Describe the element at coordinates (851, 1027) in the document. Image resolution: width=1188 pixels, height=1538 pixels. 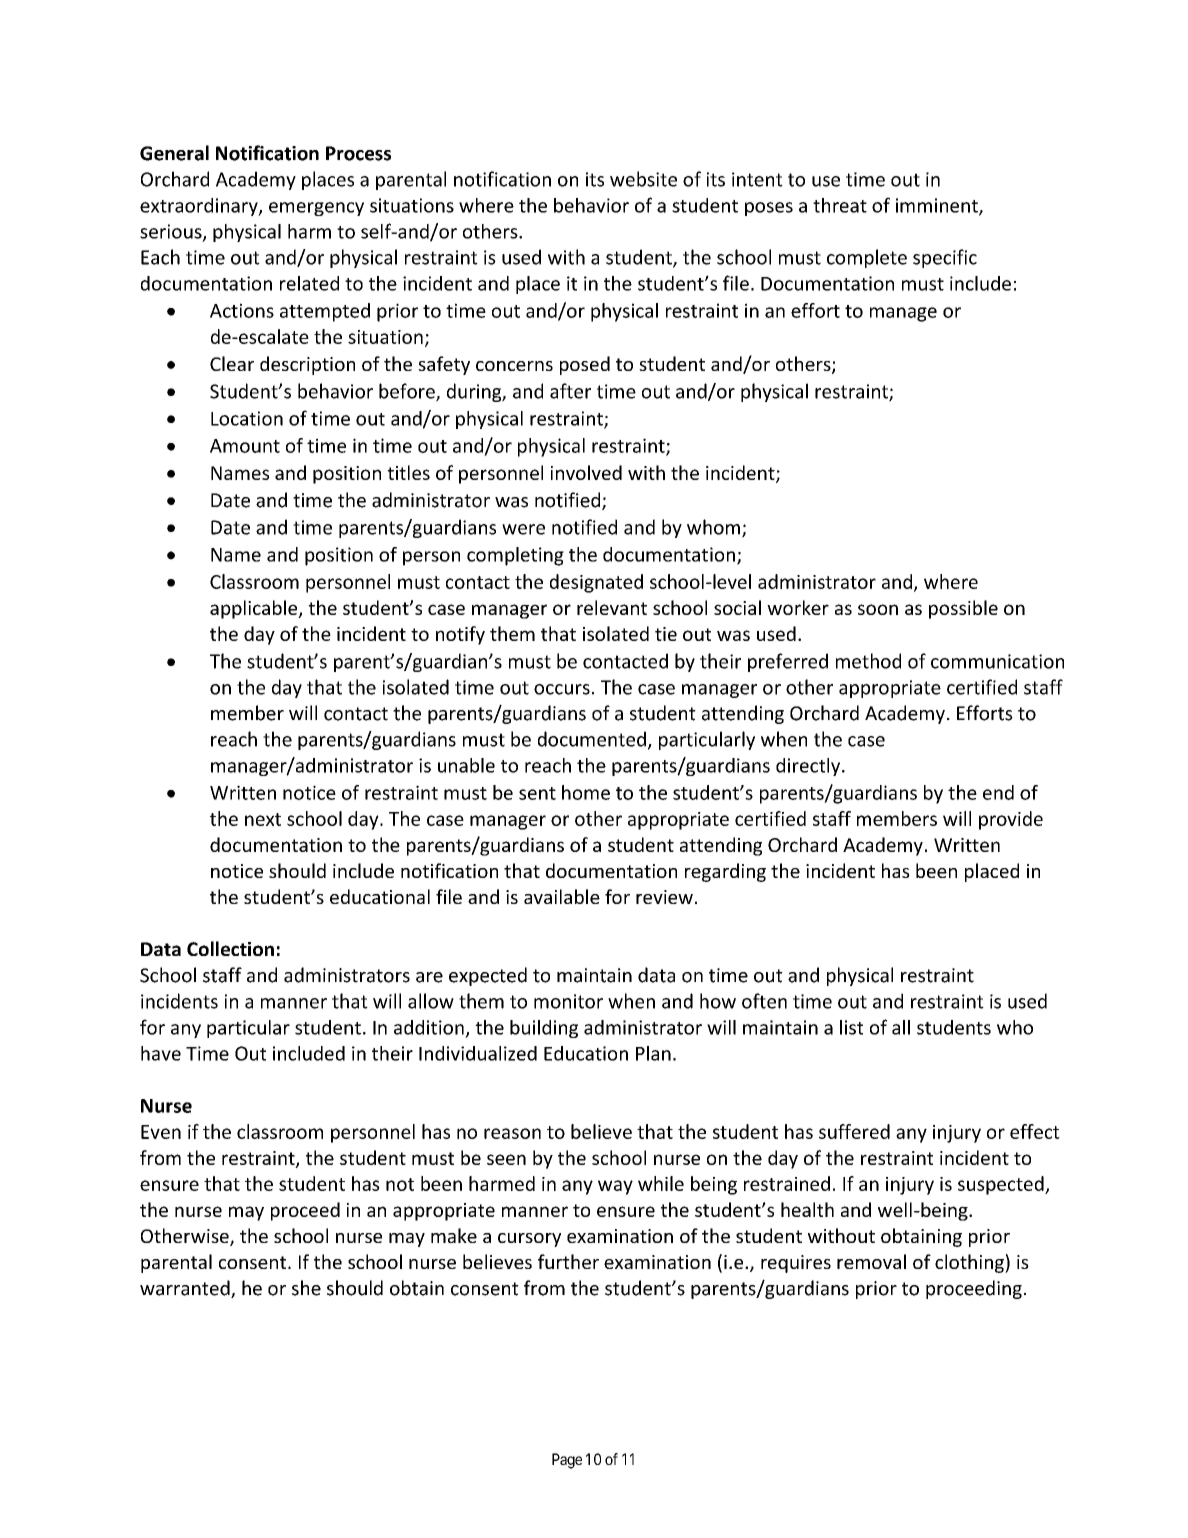
I see `list` at that location.
